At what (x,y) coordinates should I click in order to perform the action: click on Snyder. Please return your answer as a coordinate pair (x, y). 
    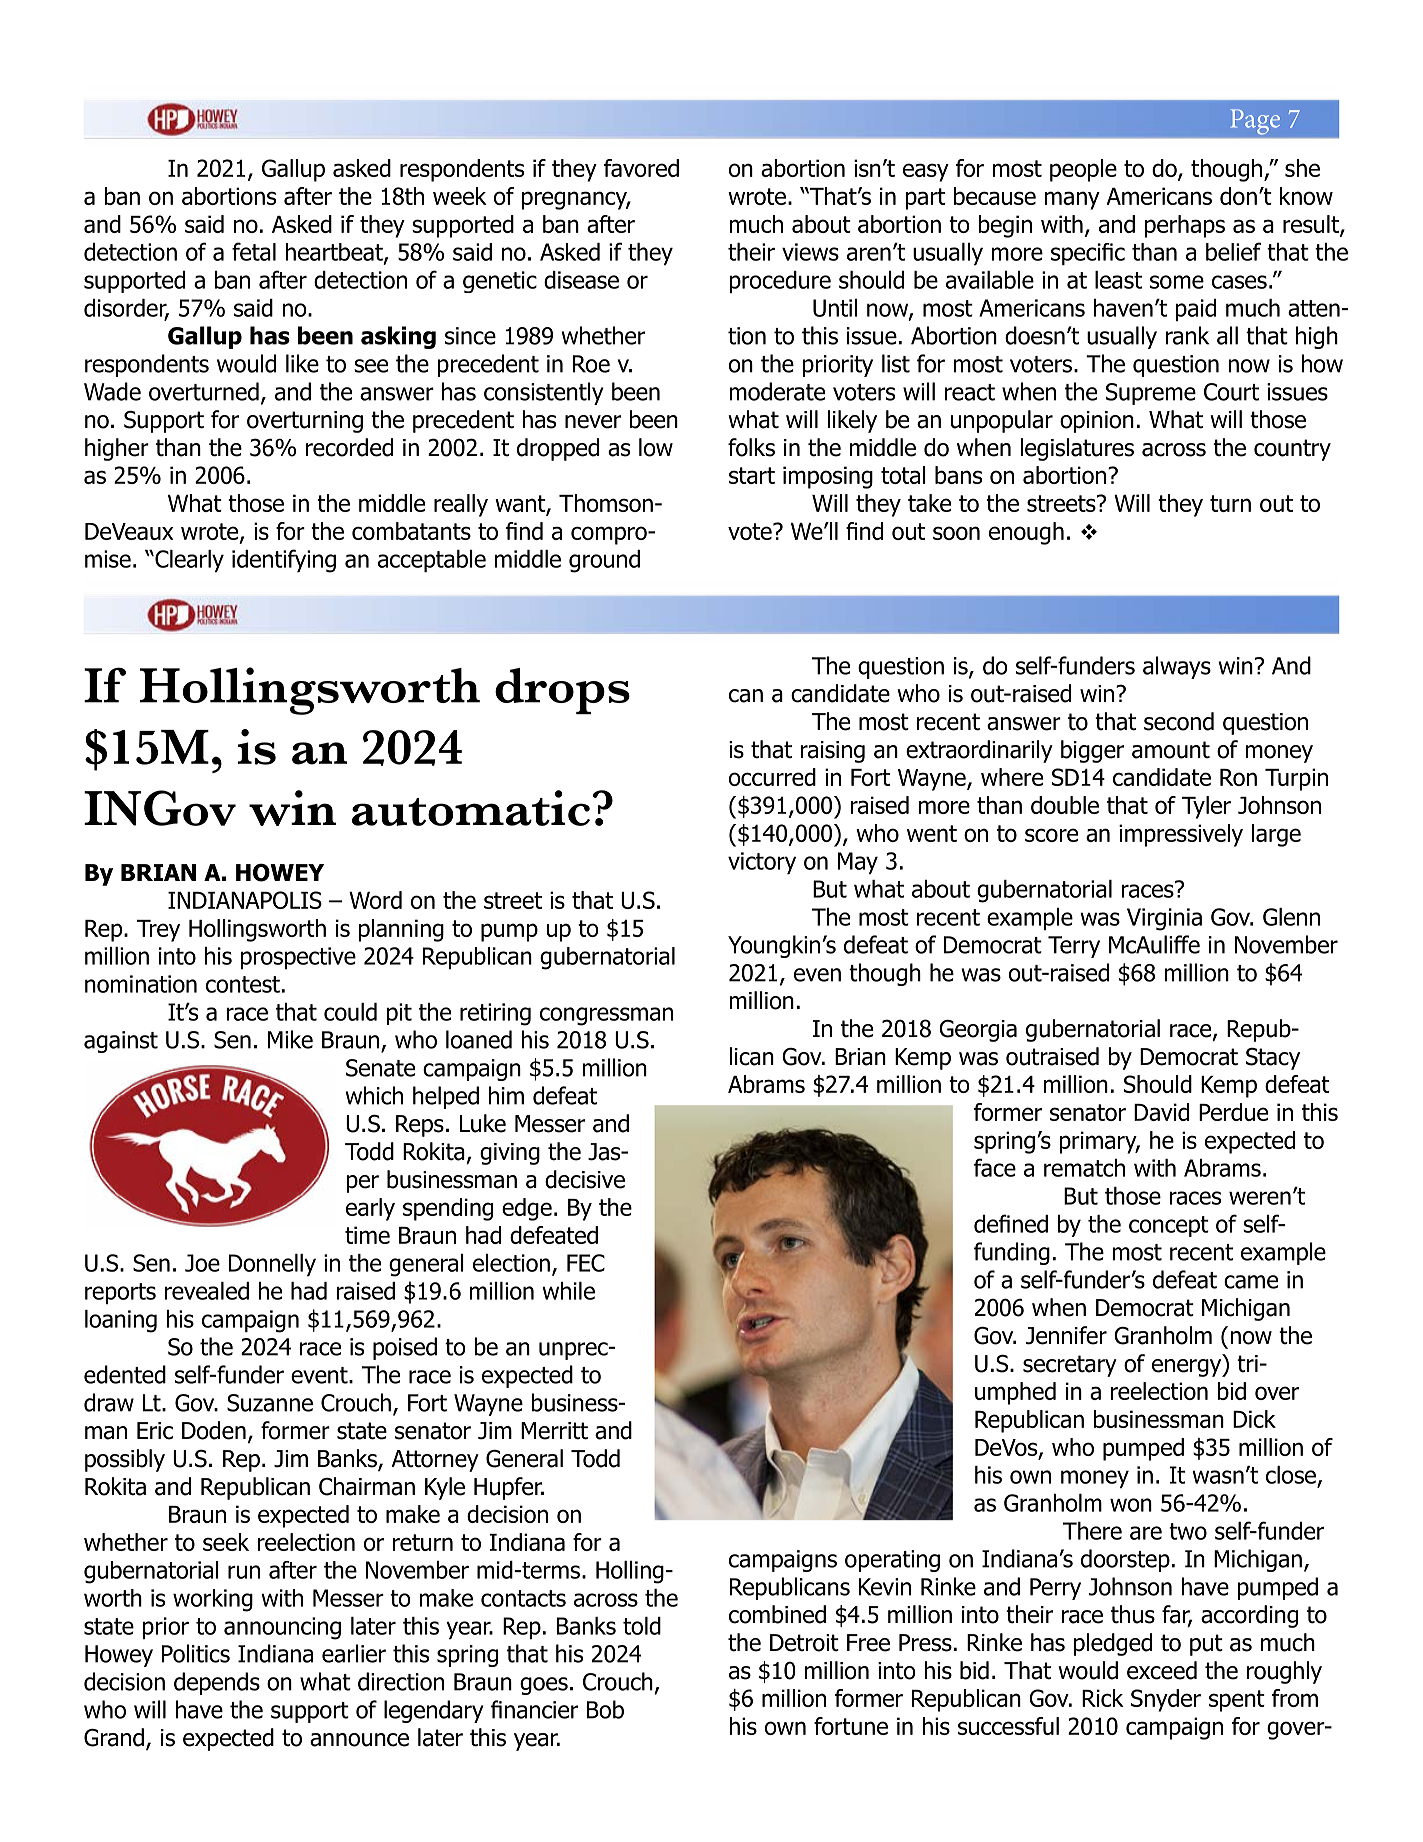
    Looking at the image, I should click on (1166, 1700).
